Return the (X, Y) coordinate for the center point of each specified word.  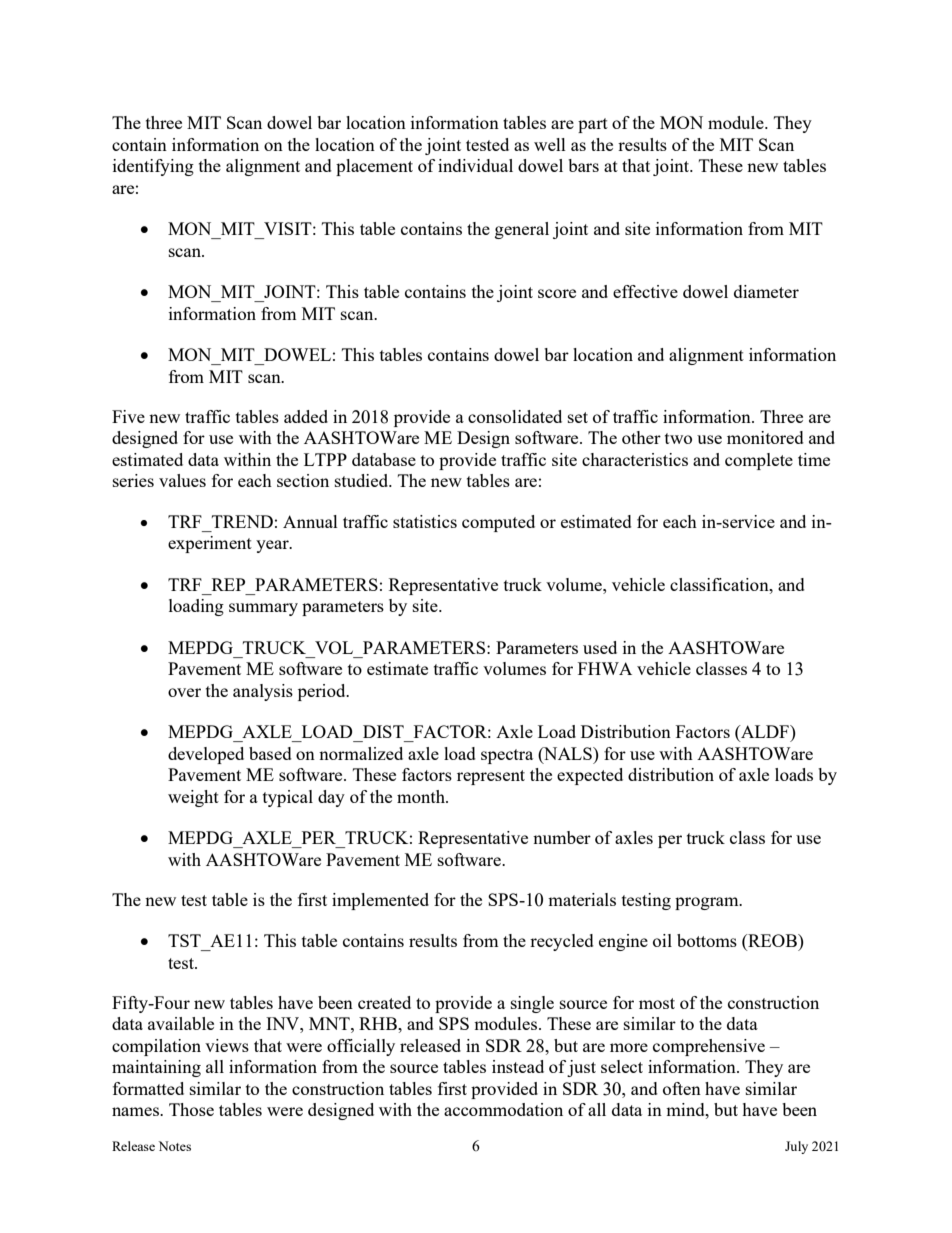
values (182, 480)
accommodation (503, 1109)
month (422, 796)
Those (191, 1109)
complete (759, 461)
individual (475, 165)
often (682, 1088)
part (593, 125)
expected (590, 776)
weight (193, 798)
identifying (153, 167)
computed (498, 523)
